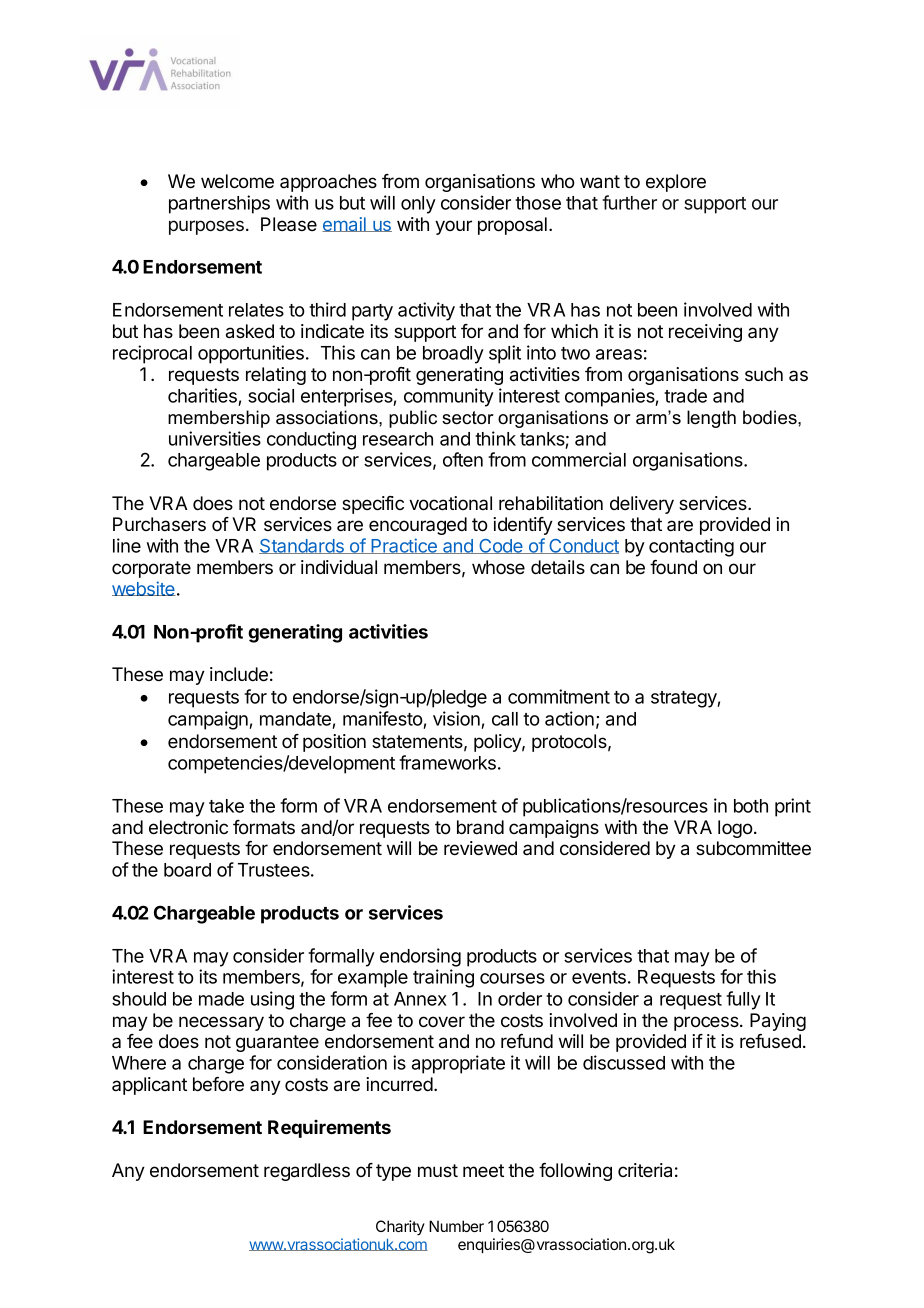  What do you see at coordinates (501, 546) in the document?
I see `Code` at bounding box center [501, 546].
